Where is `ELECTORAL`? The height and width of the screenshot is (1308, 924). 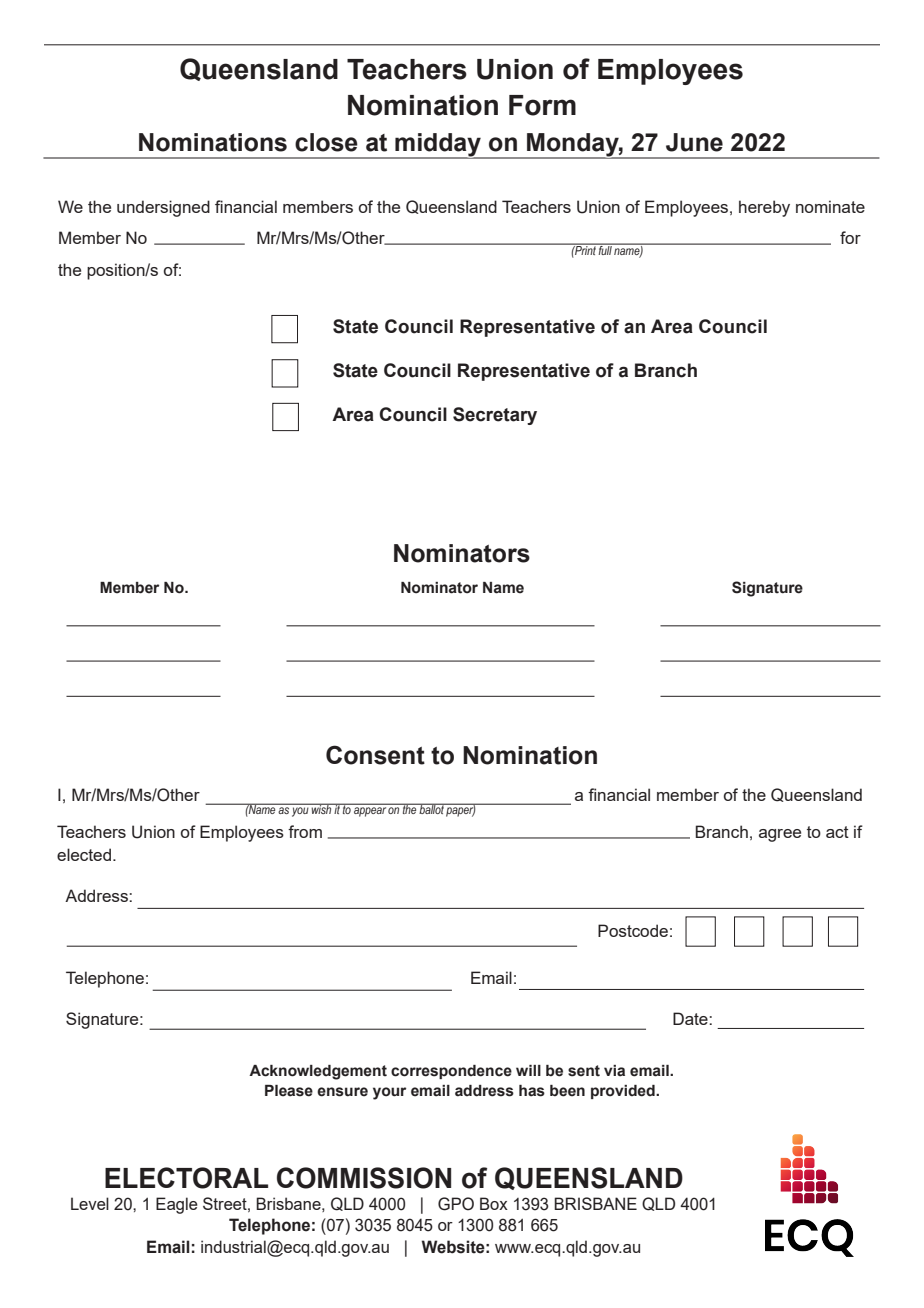 ELECTORAL is located at coordinates (186, 1178).
